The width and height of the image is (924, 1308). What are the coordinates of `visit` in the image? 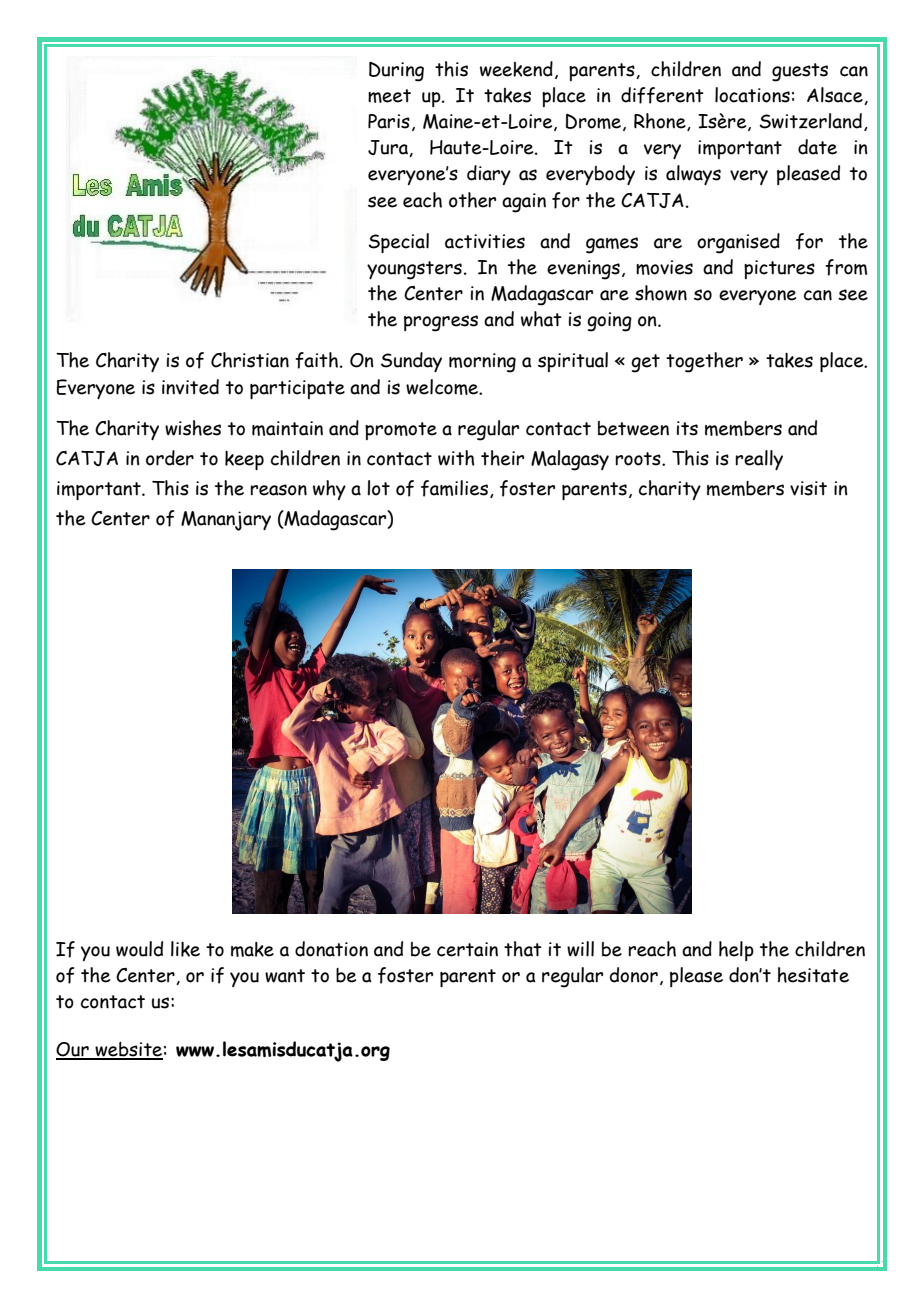 It's located at (808, 488).
